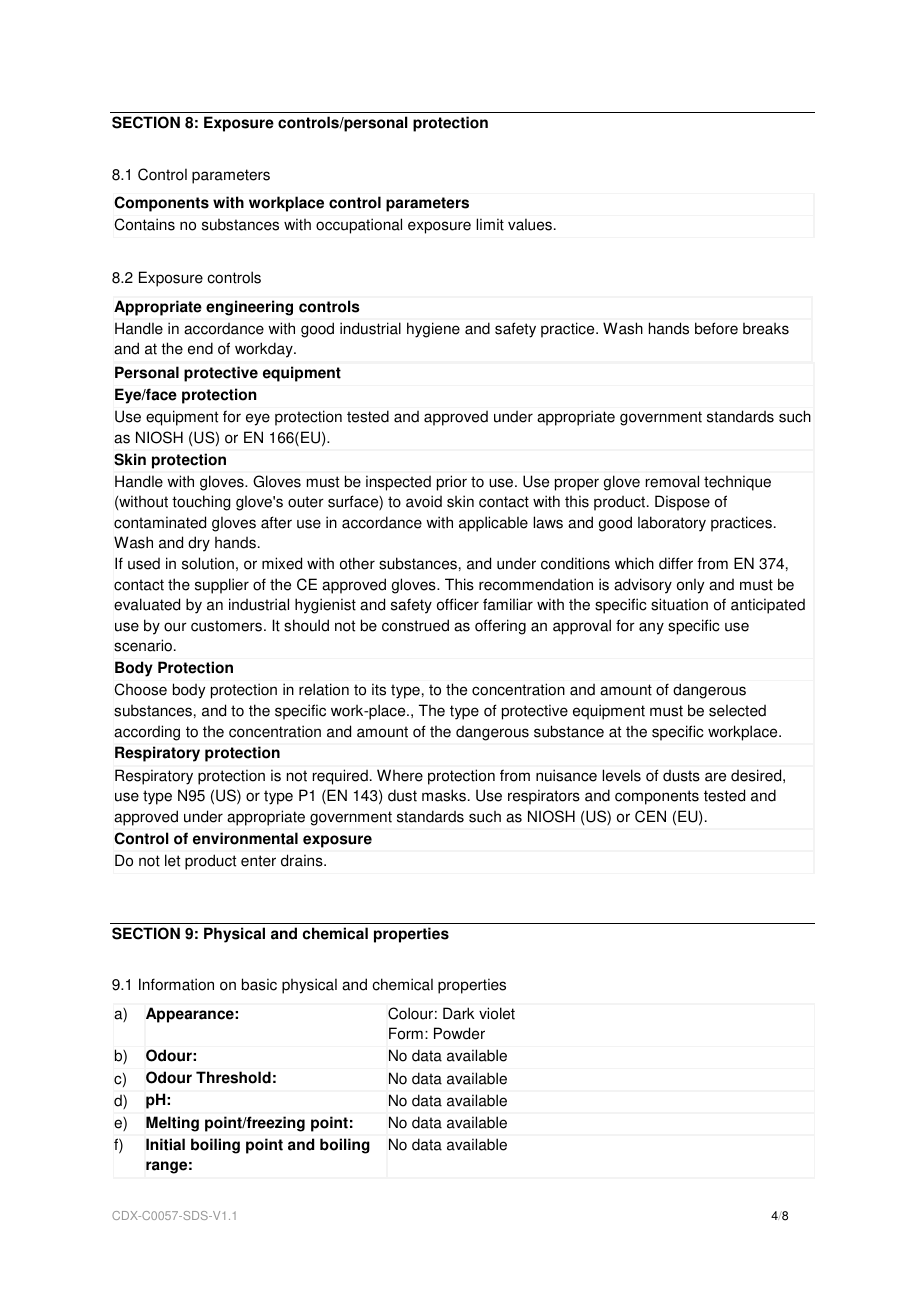 This image has width=924, height=1308. I want to click on Contains, so click(144, 224).
